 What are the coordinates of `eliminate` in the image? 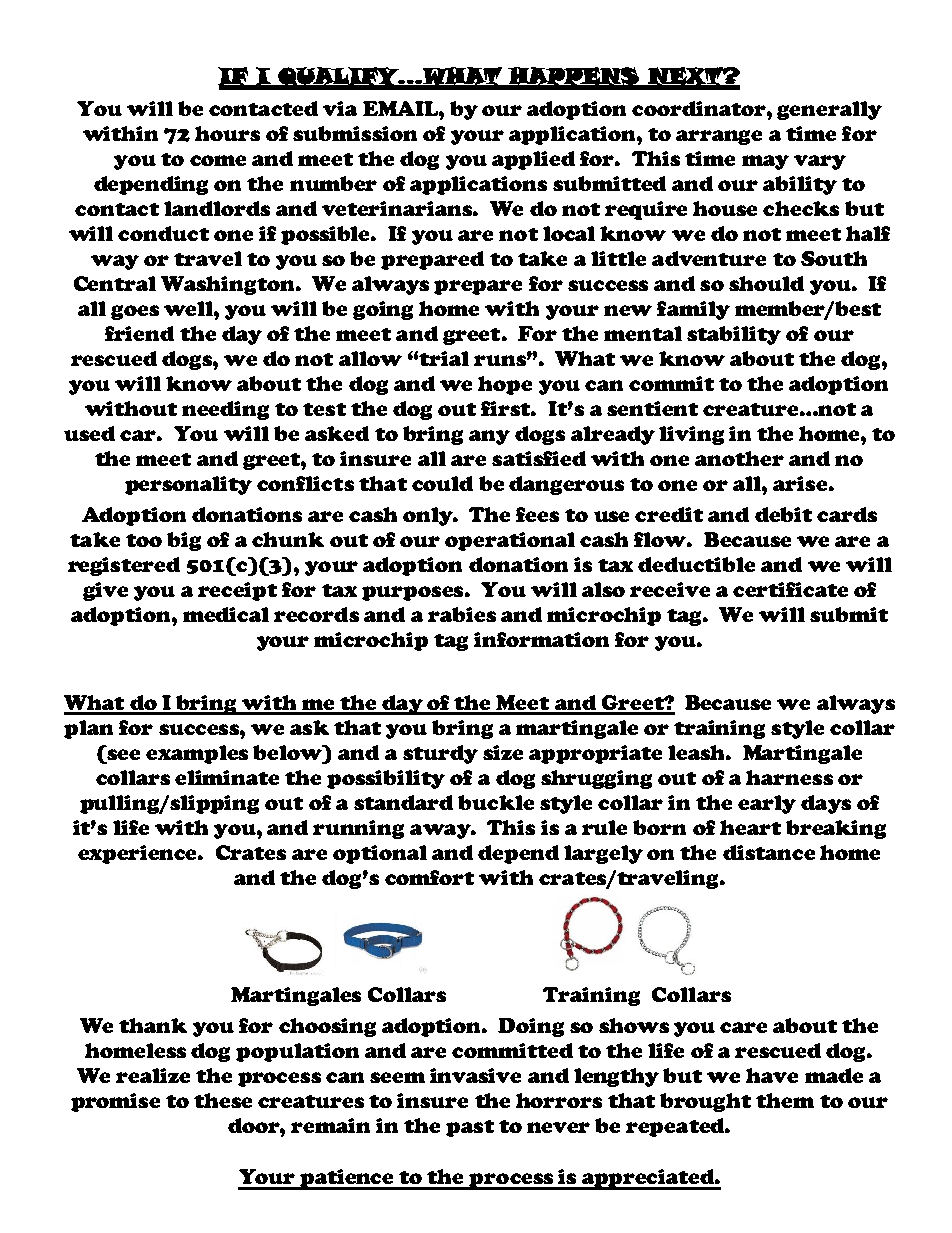 It's located at (227, 777).
